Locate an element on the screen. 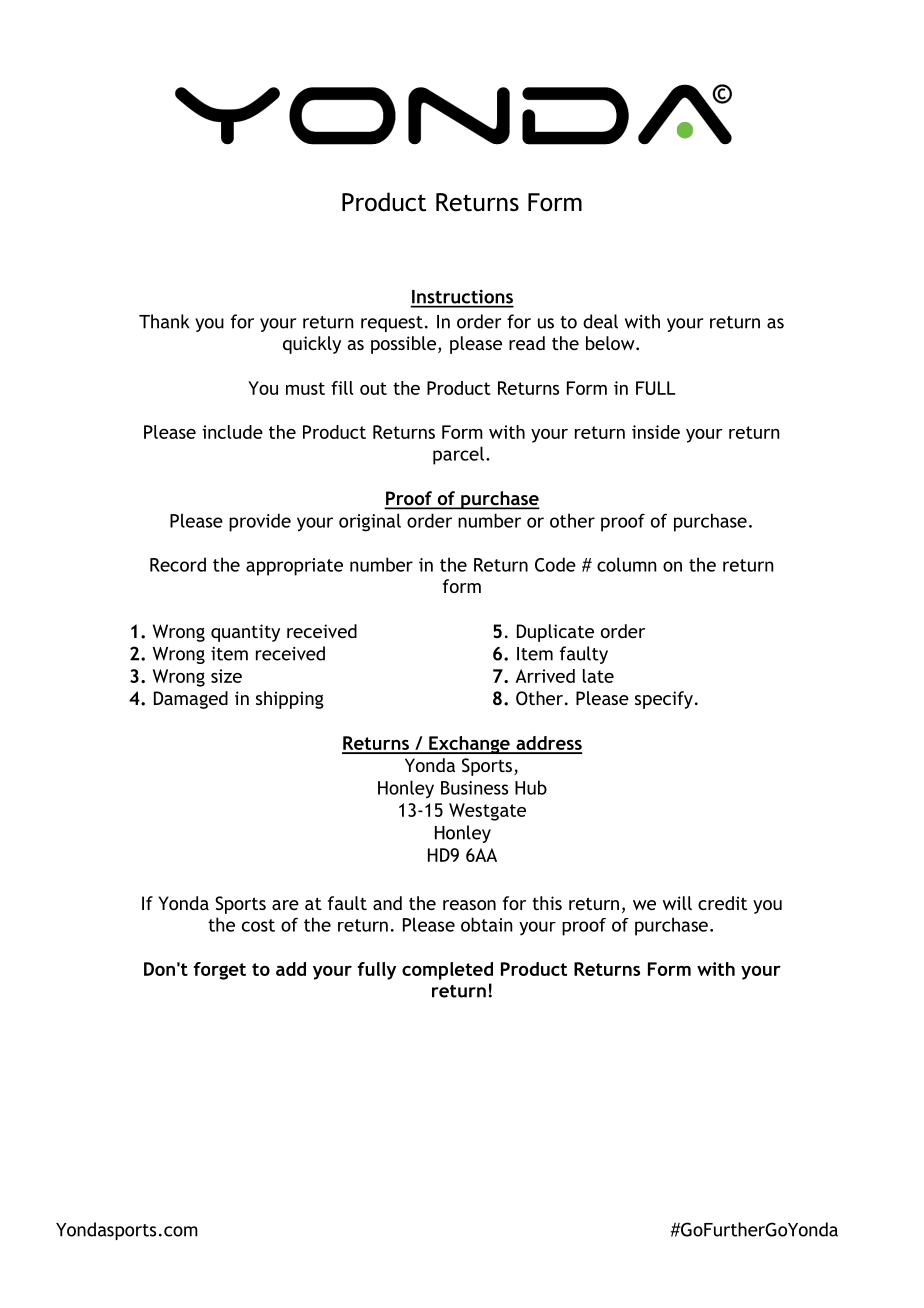 The height and width of the screenshot is (1308, 924). column is located at coordinates (627, 564).
